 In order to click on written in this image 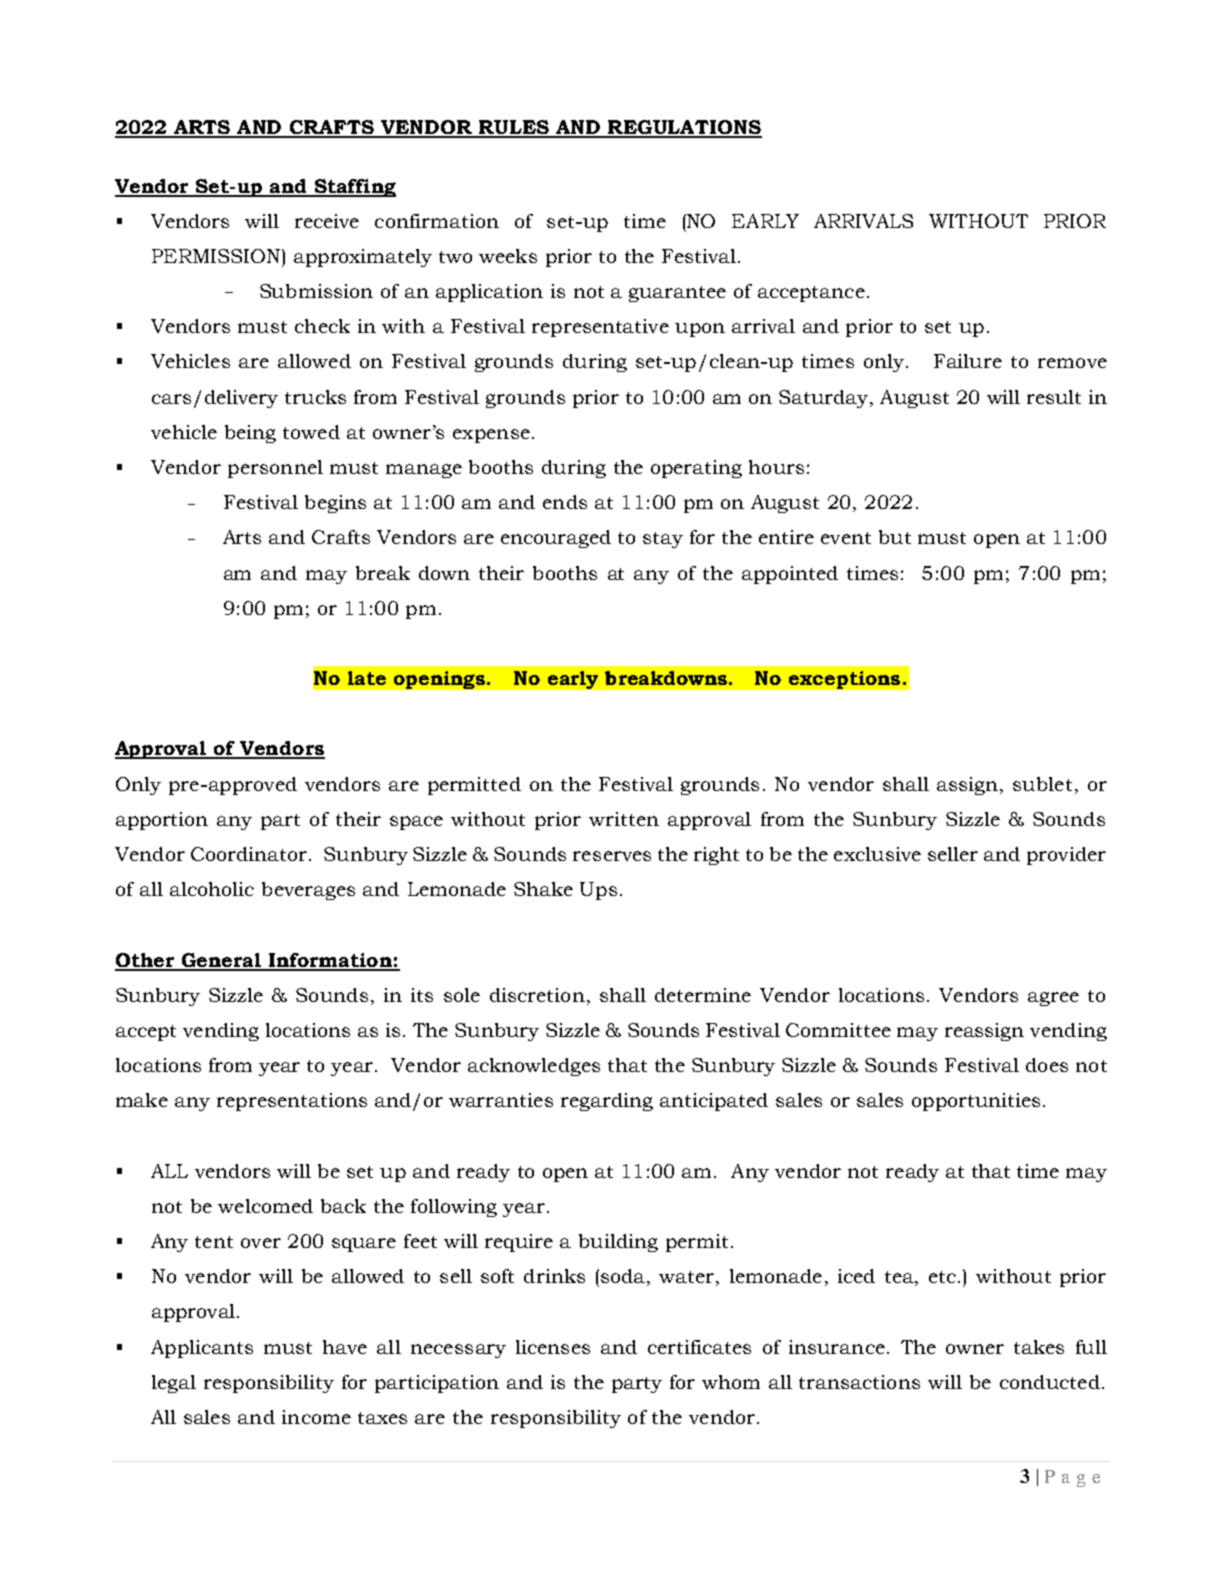, I will do `click(624, 819)`.
